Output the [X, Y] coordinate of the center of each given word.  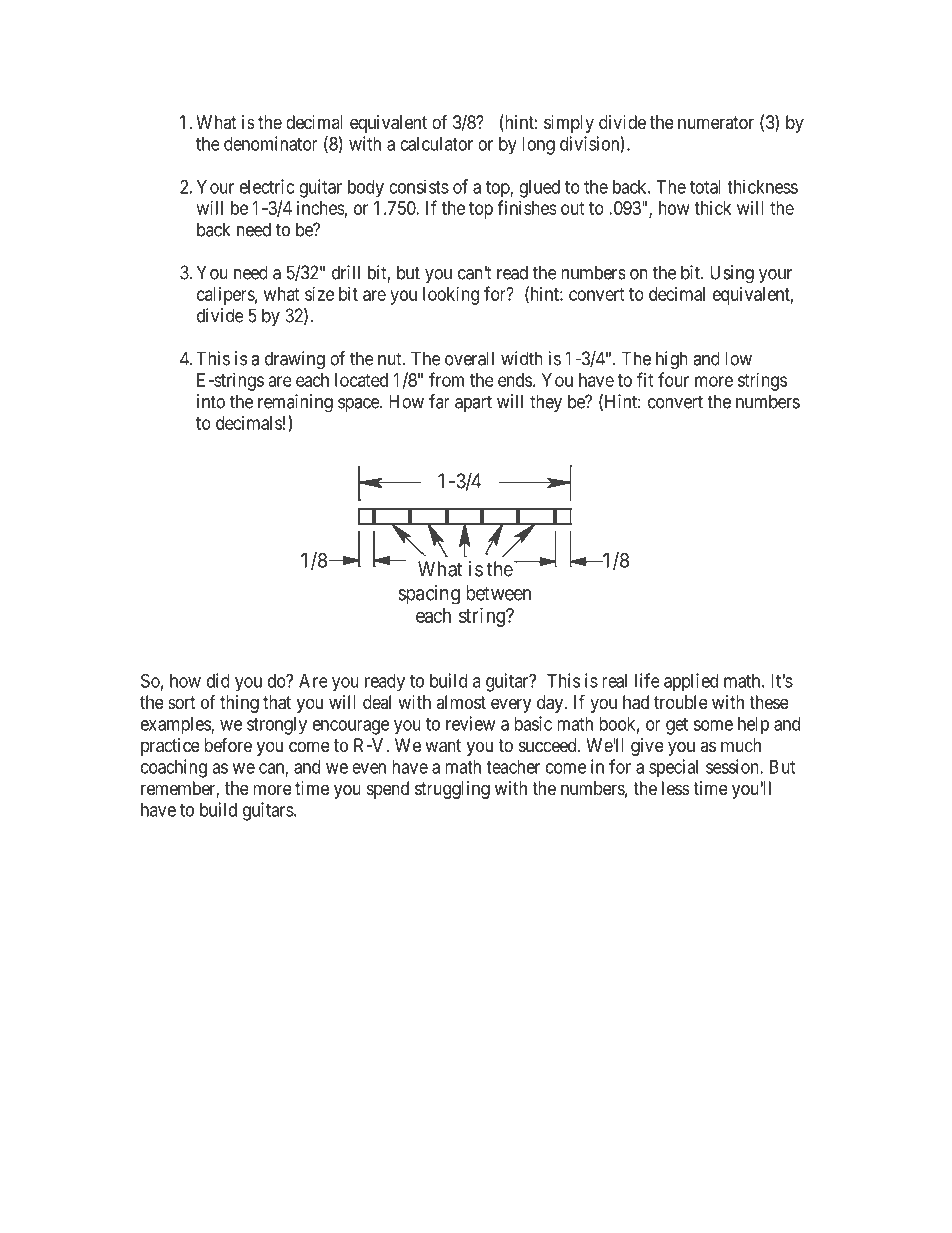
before [228, 745]
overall [469, 358]
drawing [295, 360]
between [498, 593]
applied [691, 682]
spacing [429, 595]
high [672, 360]
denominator [271, 143]
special [673, 768]
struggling [452, 790]
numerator [716, 122]
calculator [436, 144]
